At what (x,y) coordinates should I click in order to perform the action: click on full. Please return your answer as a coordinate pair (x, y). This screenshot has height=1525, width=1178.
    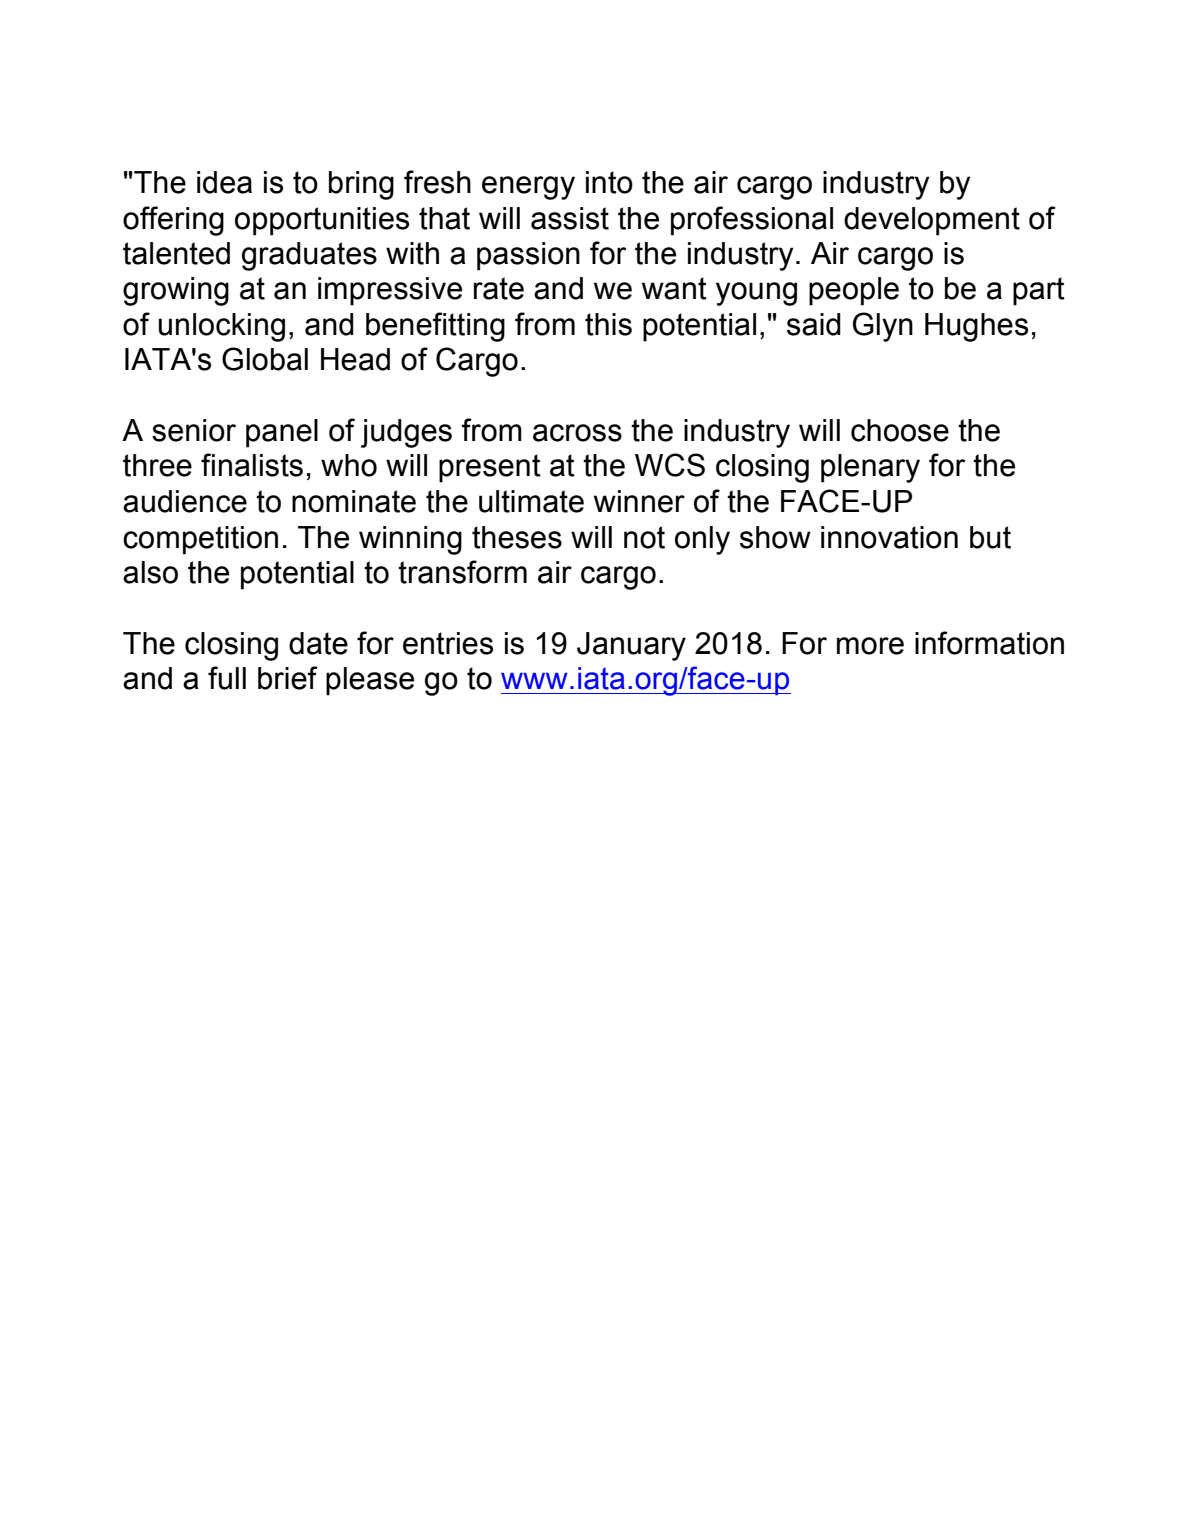
    Looking at the image, I should click on (227, 678).
